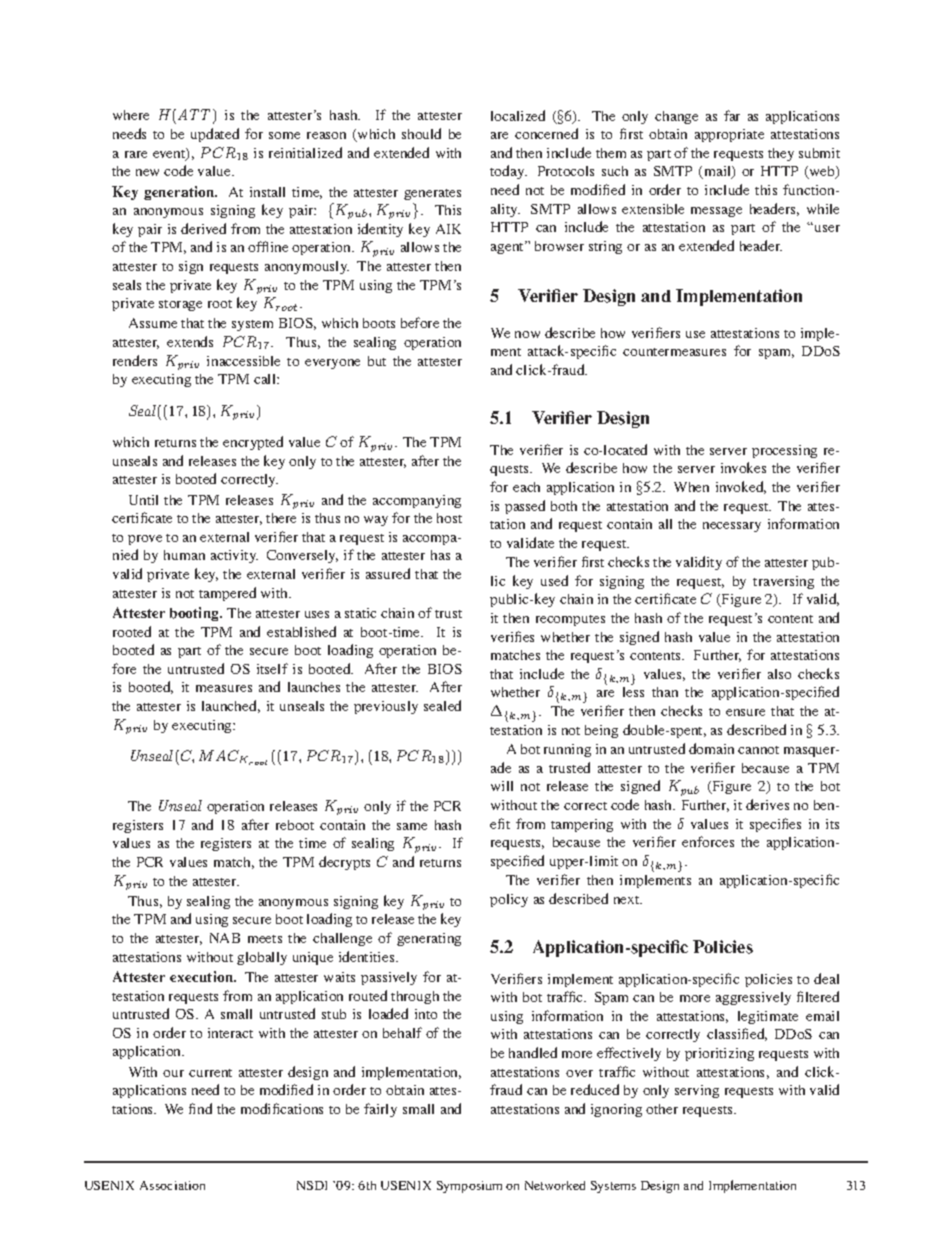 The width and height of the screenshot is (952, 1233). I want to click on will, so click(502, 786).
